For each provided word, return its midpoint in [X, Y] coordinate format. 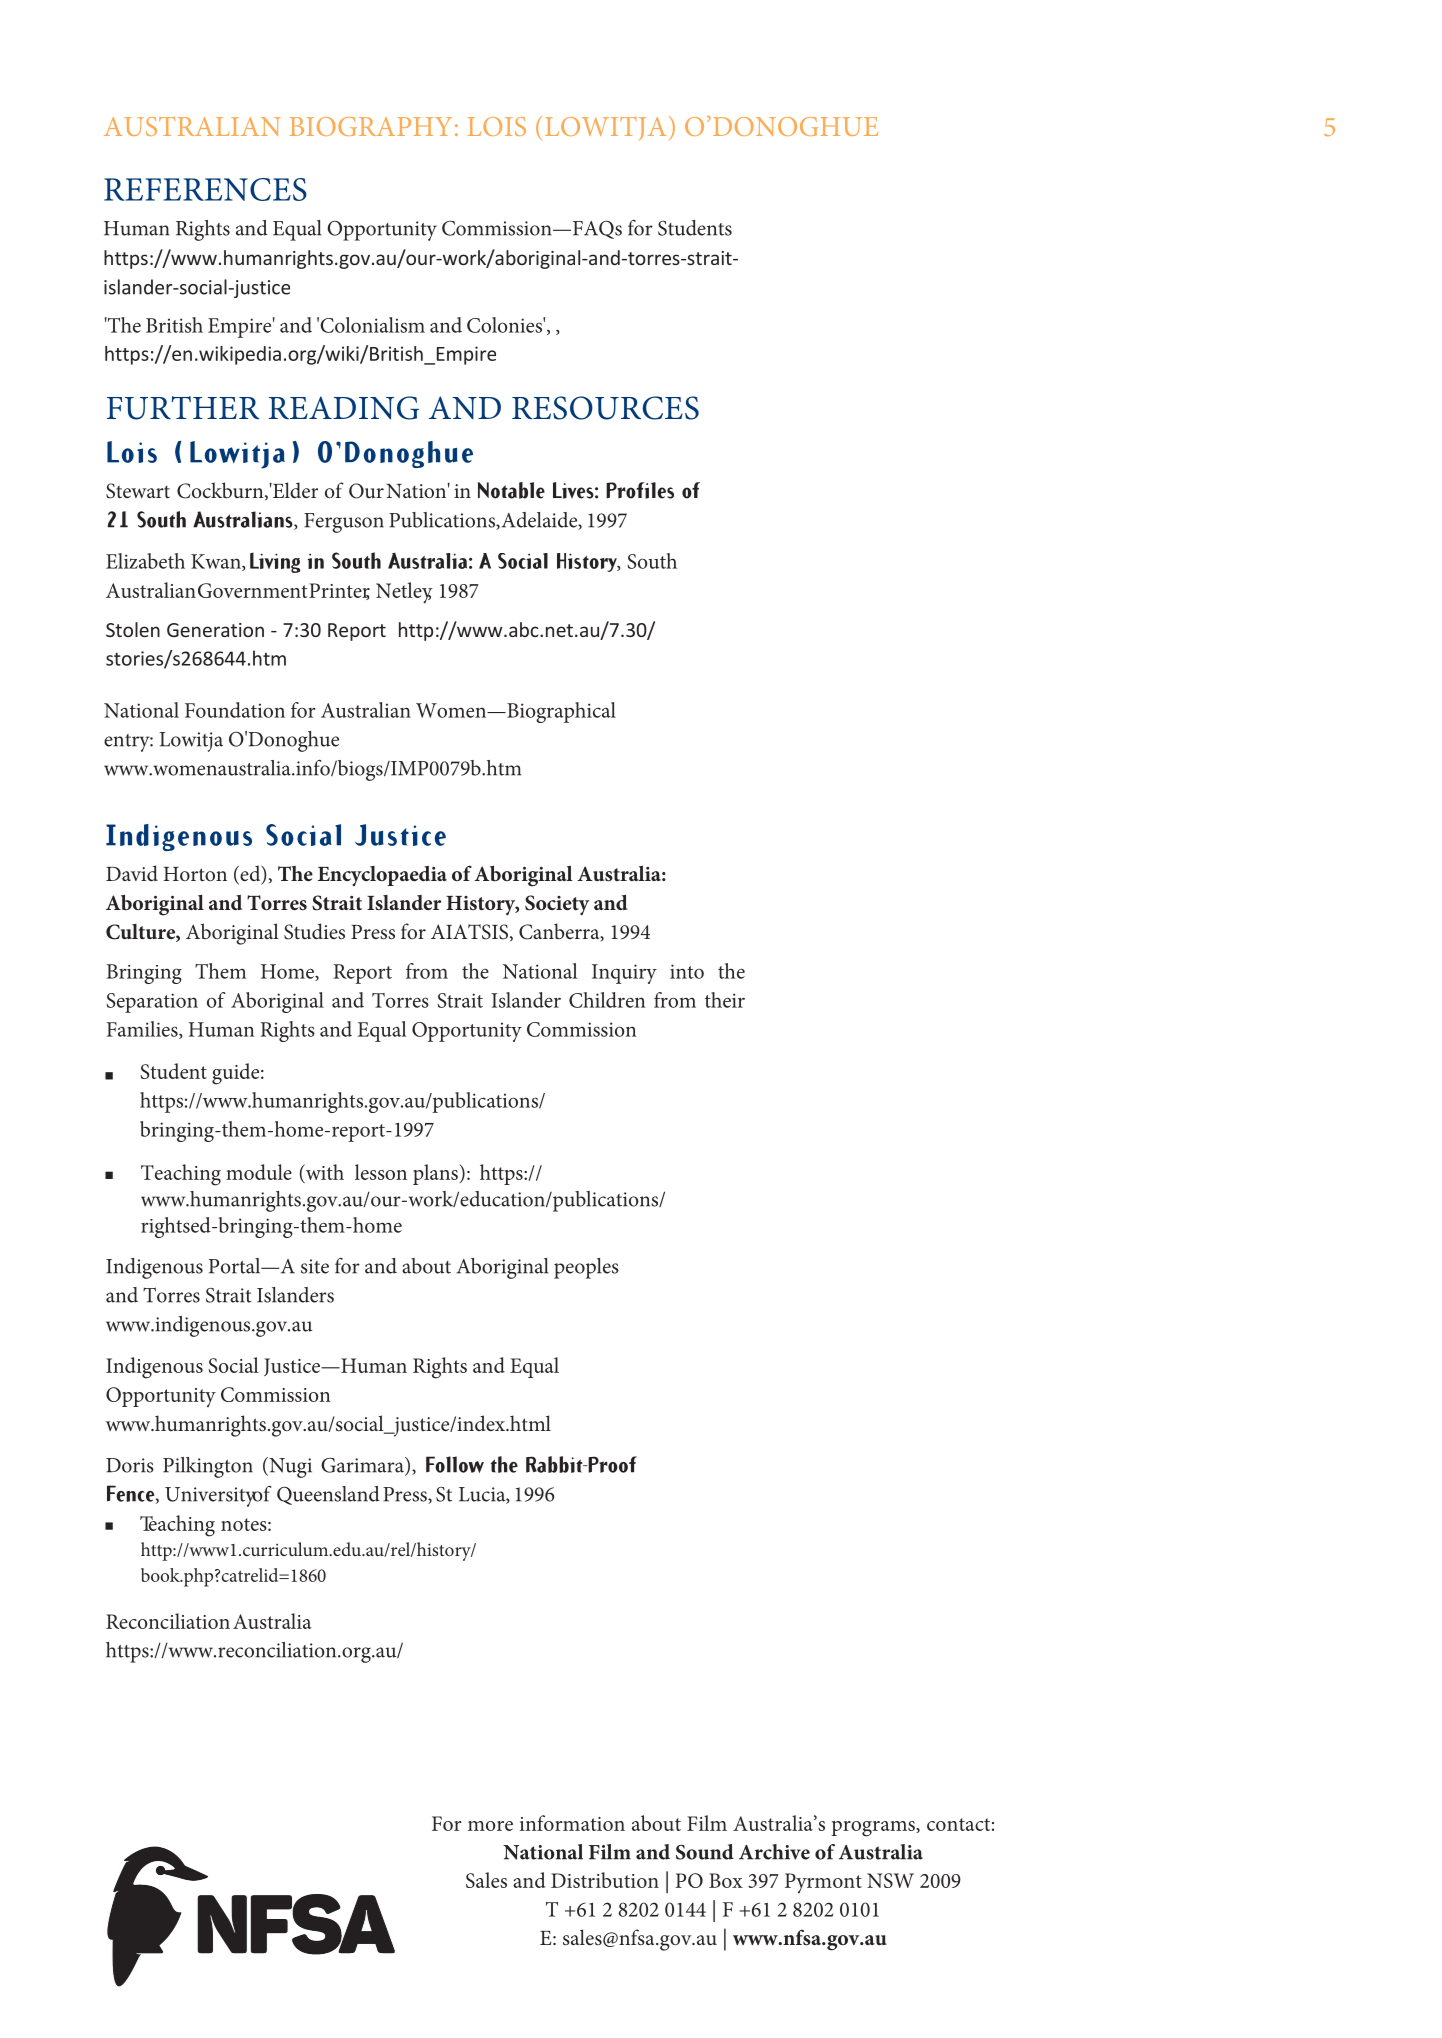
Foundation [235, 710]
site [315, 1266]
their [725, 1000]
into [687, 971]
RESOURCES [605, 408]
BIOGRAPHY [370, 126]
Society [557, 905]
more [490, 1826]
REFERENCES [205, 189]
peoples [586, 1268]
